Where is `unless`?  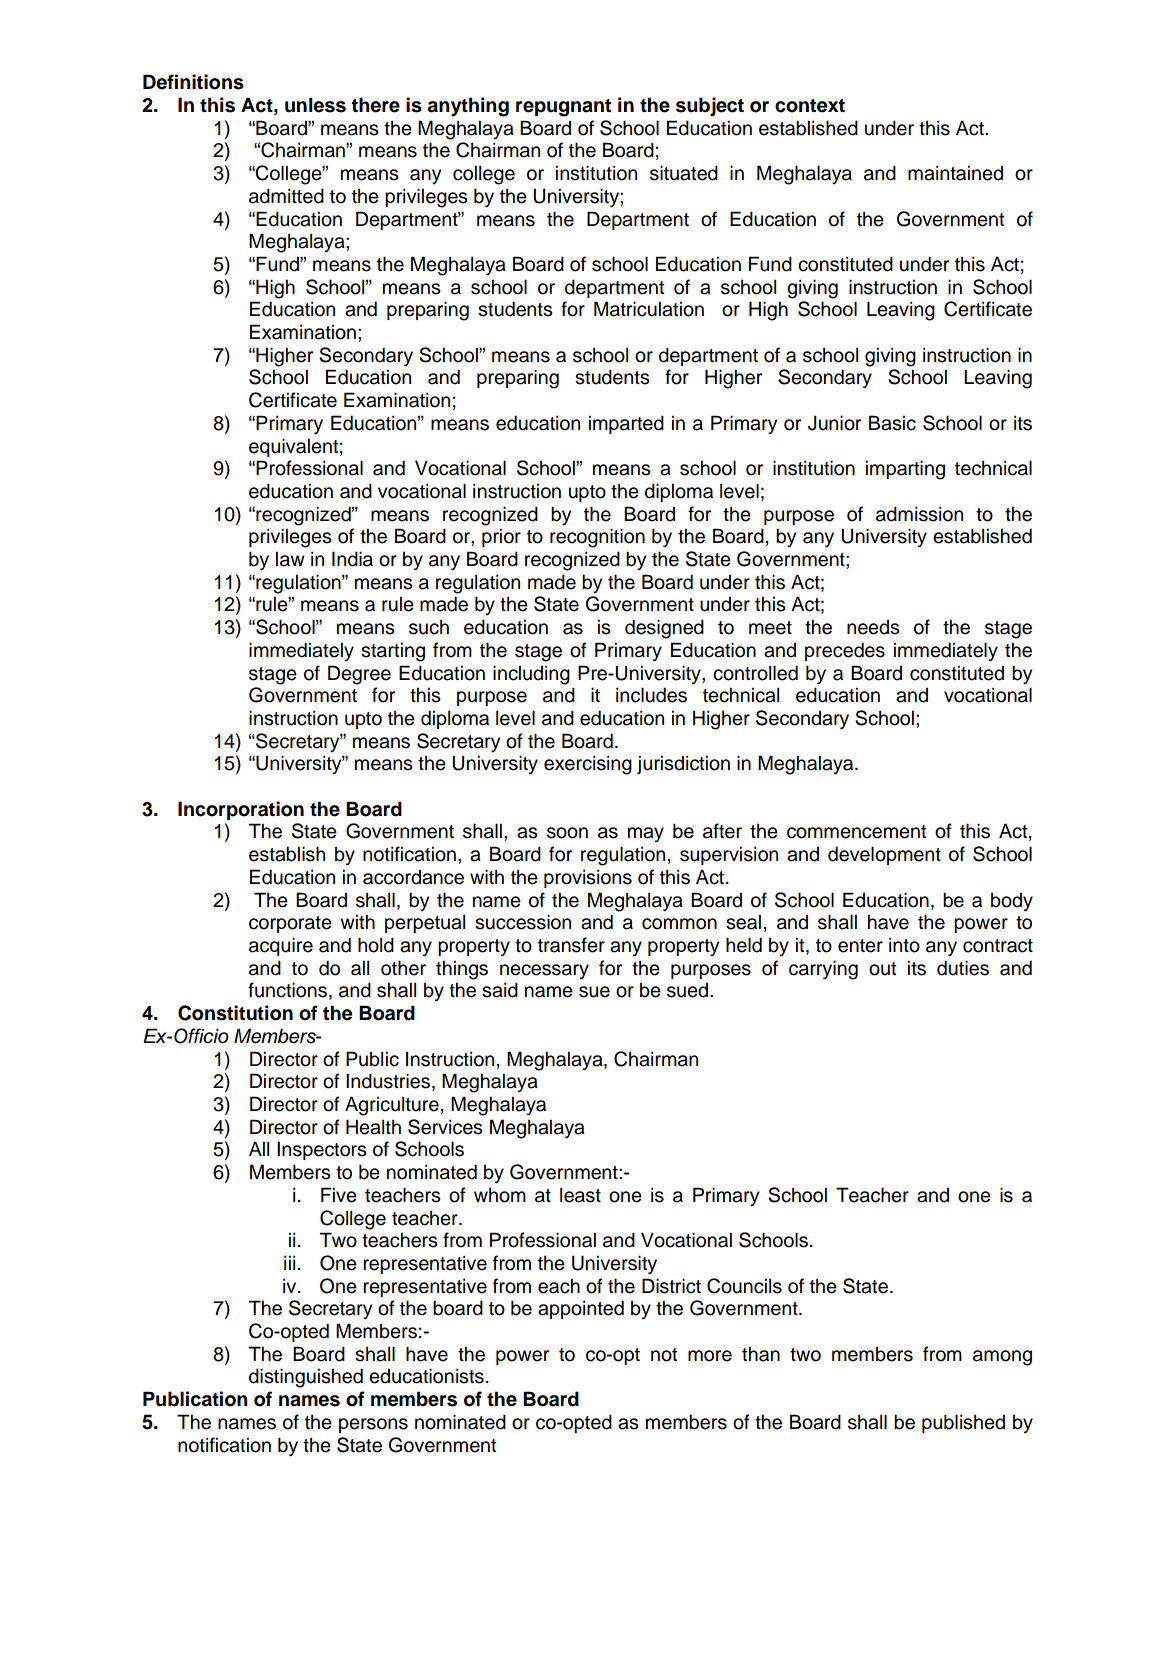
unless is located at coordinates (315, 105).
